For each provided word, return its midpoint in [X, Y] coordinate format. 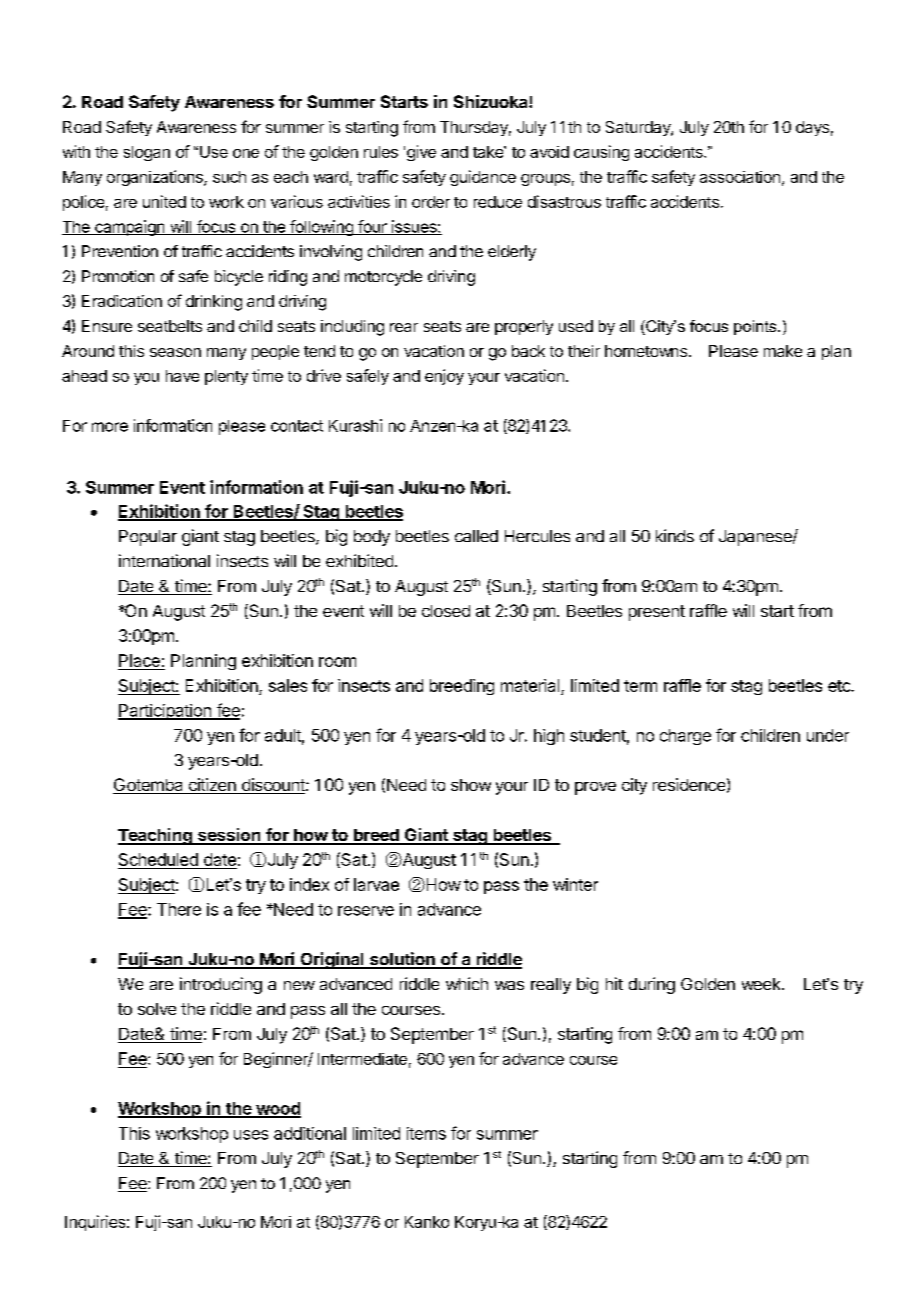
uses [251, 1135]
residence [689, 784]
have [182, 376]
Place [140, 662]
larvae [376, 884]
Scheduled [159, 861]
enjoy [444, 377]
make [783, 351]
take [489, 152]
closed [446, 611]
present [657, 613]
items [426, 1133]
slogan [147, 153]
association [740, 177]
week [762, 984]
